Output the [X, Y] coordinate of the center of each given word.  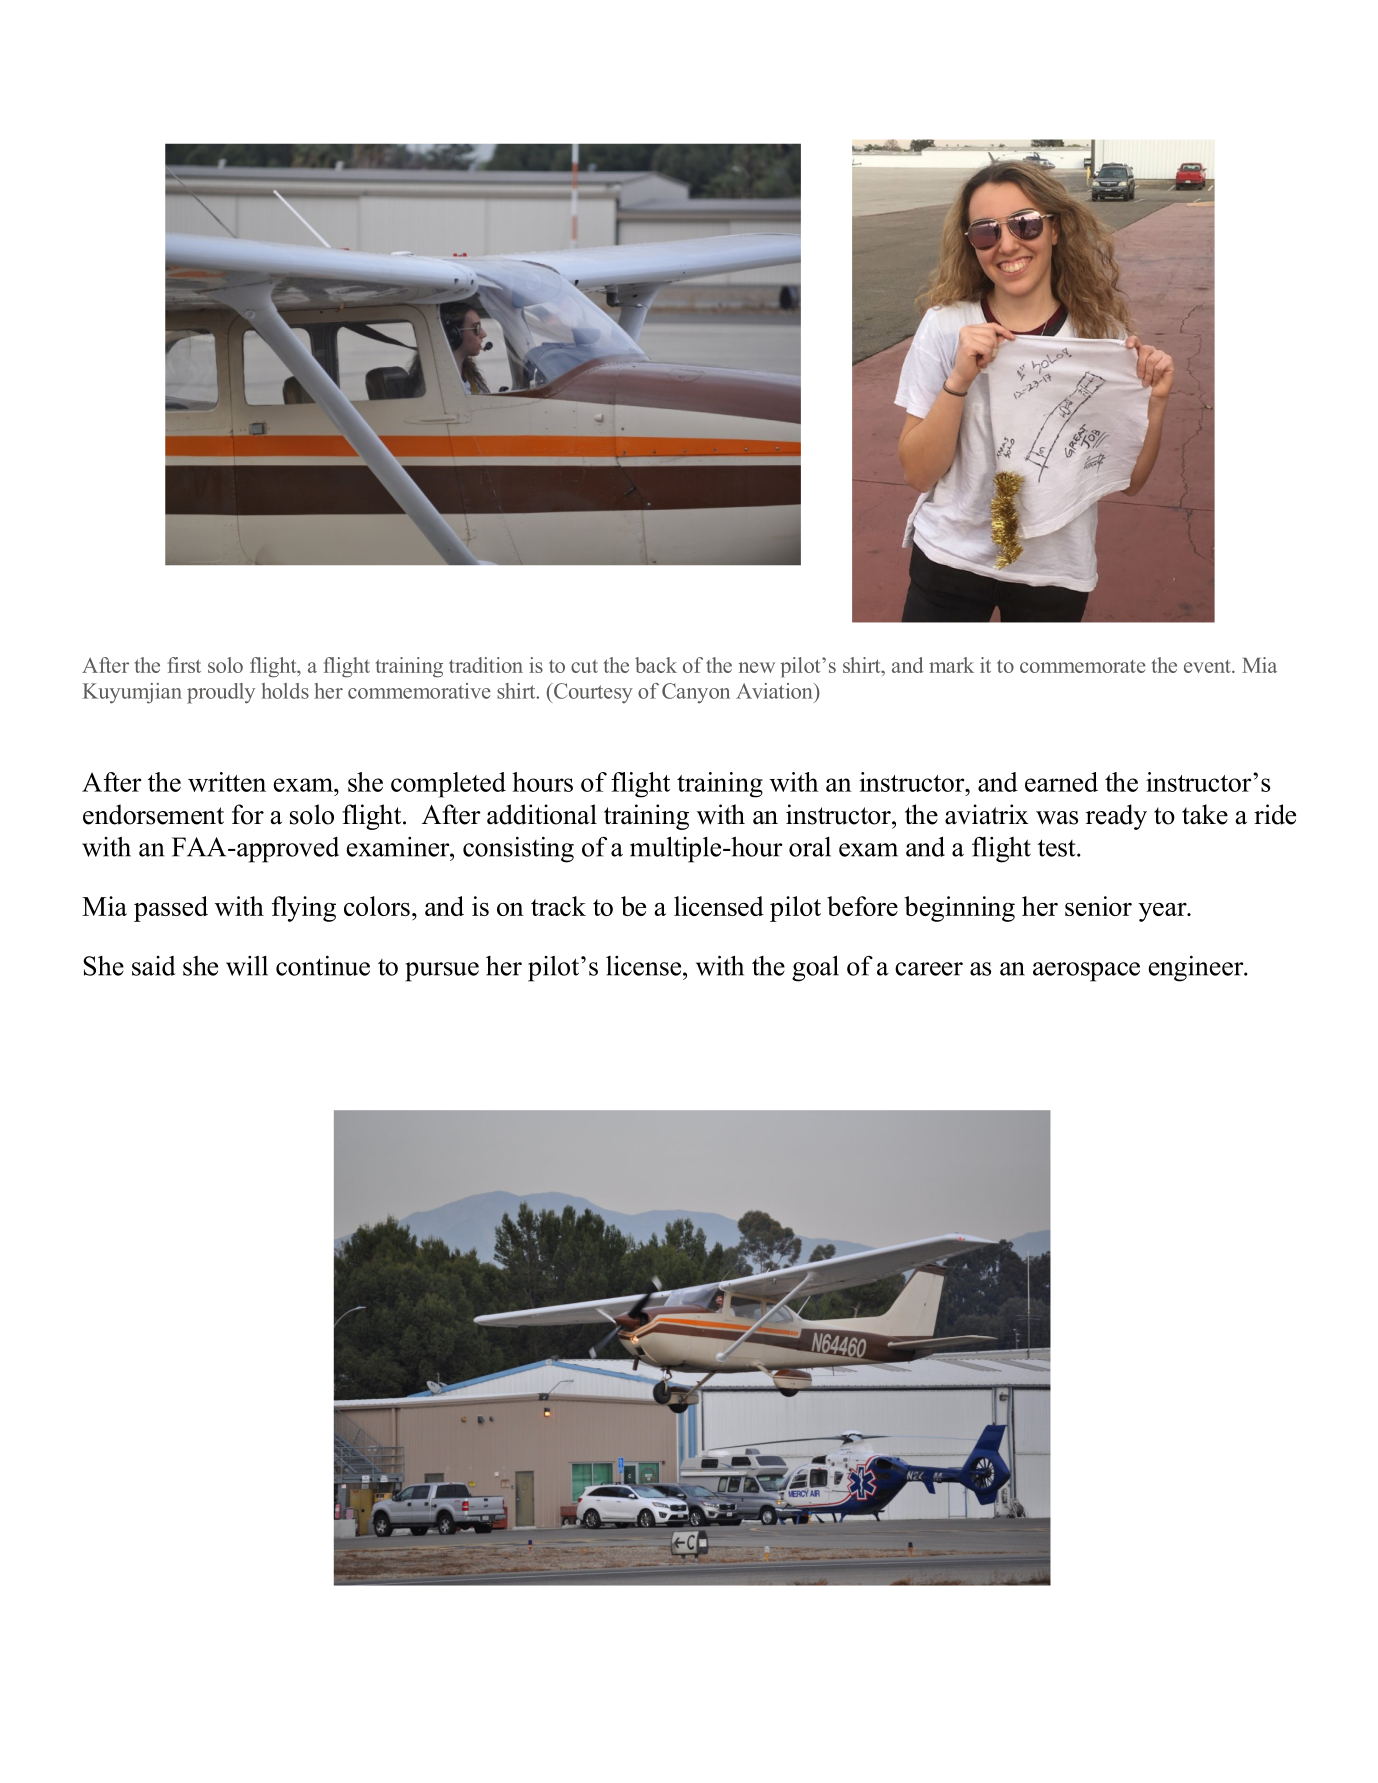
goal [815, 968]
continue [323, 966]
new [757, 667]
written [227, 782]
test [1058, 848]
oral [810, 847]
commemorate [1083, 666]
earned [1061, 782]
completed [448, 785]
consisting [518, 850]
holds [285, 691]
